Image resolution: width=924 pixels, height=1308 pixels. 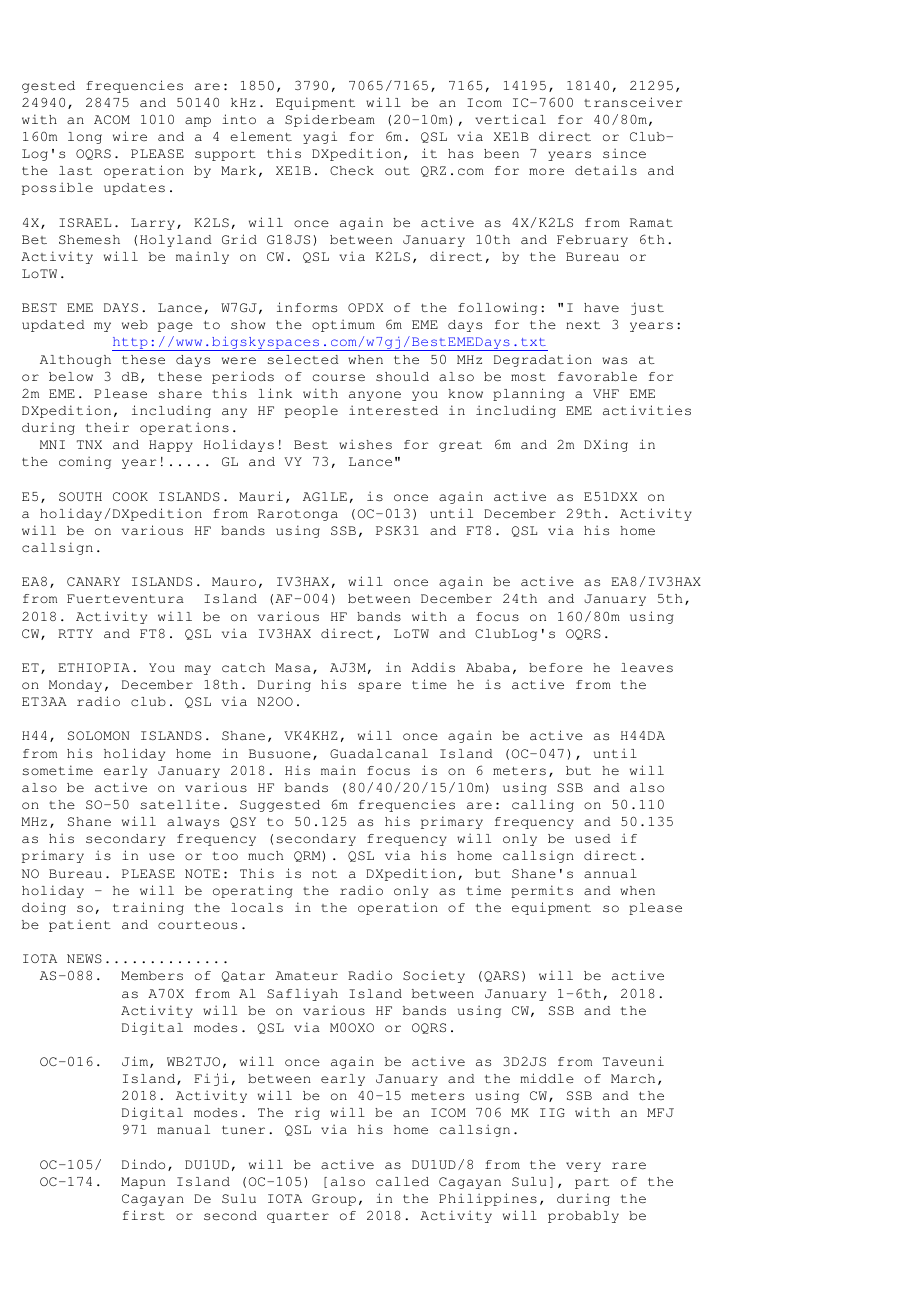 What do you see at coordinates (334, 1200) in the page?
I see `Group` at bounding box center [334, 1200].
